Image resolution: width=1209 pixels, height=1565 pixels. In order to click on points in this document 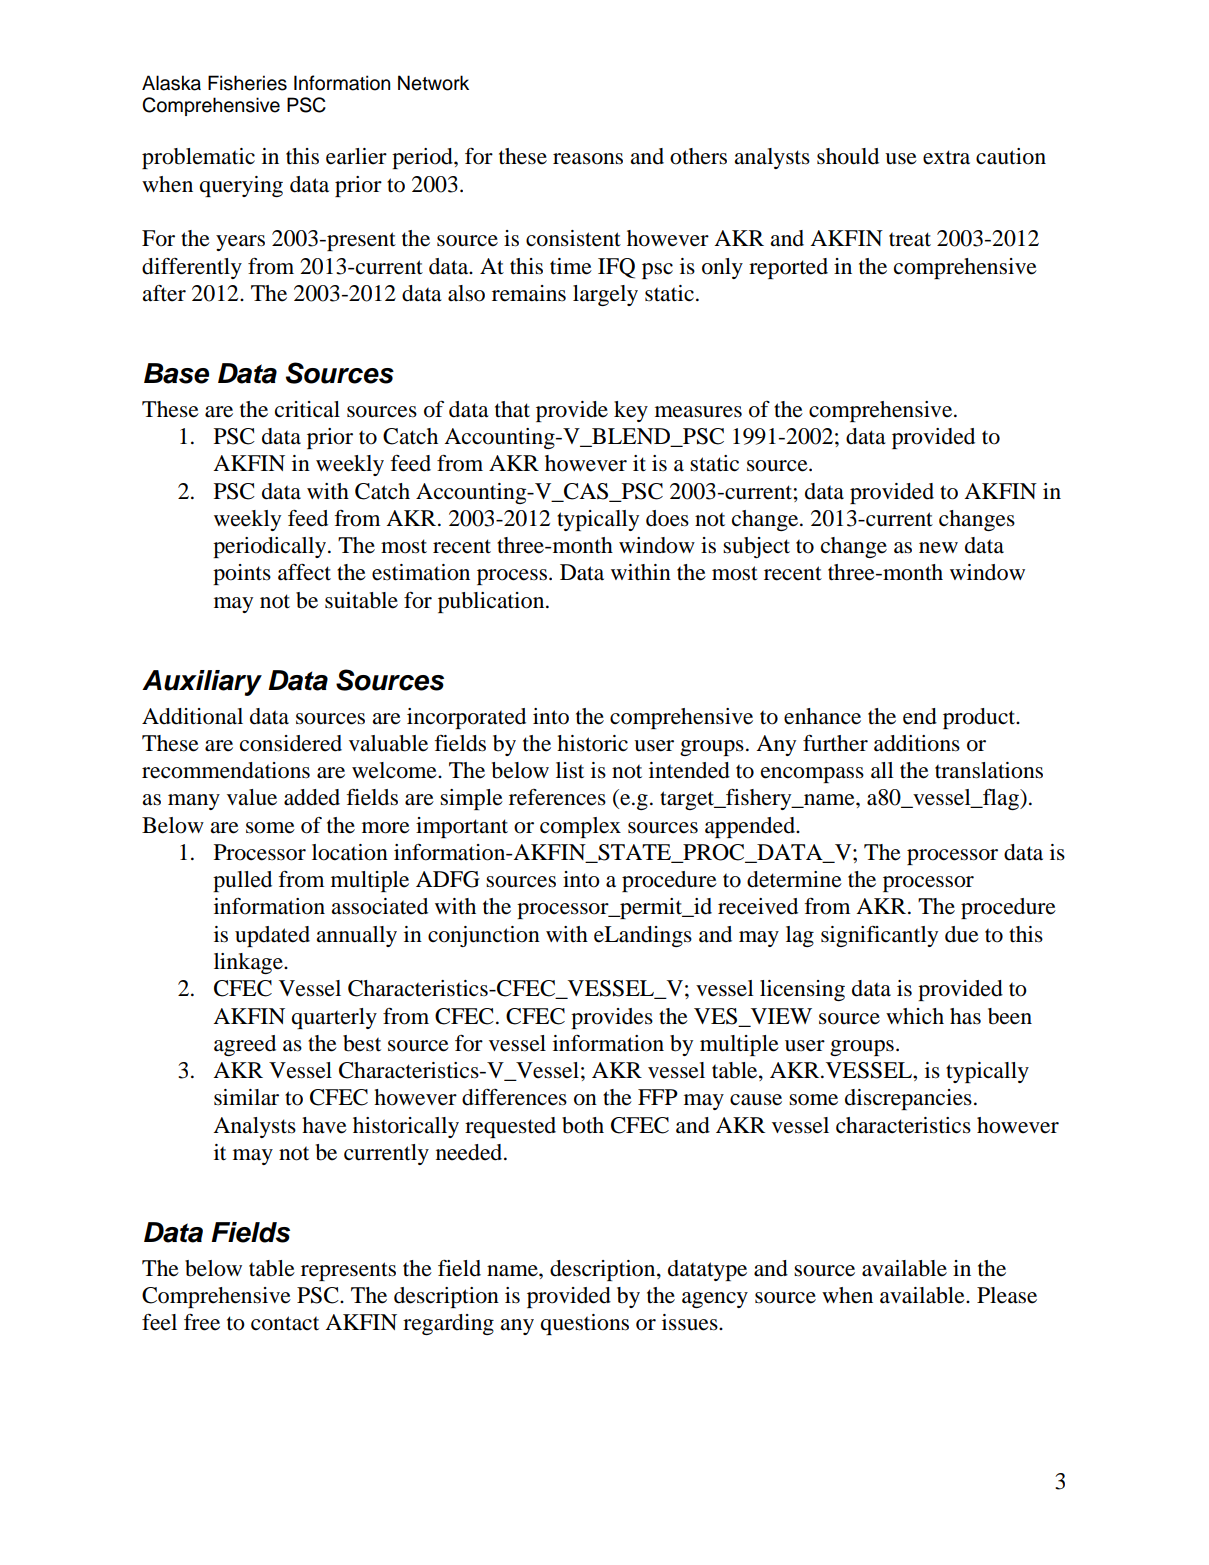, I will do `click(242, 574)`.
